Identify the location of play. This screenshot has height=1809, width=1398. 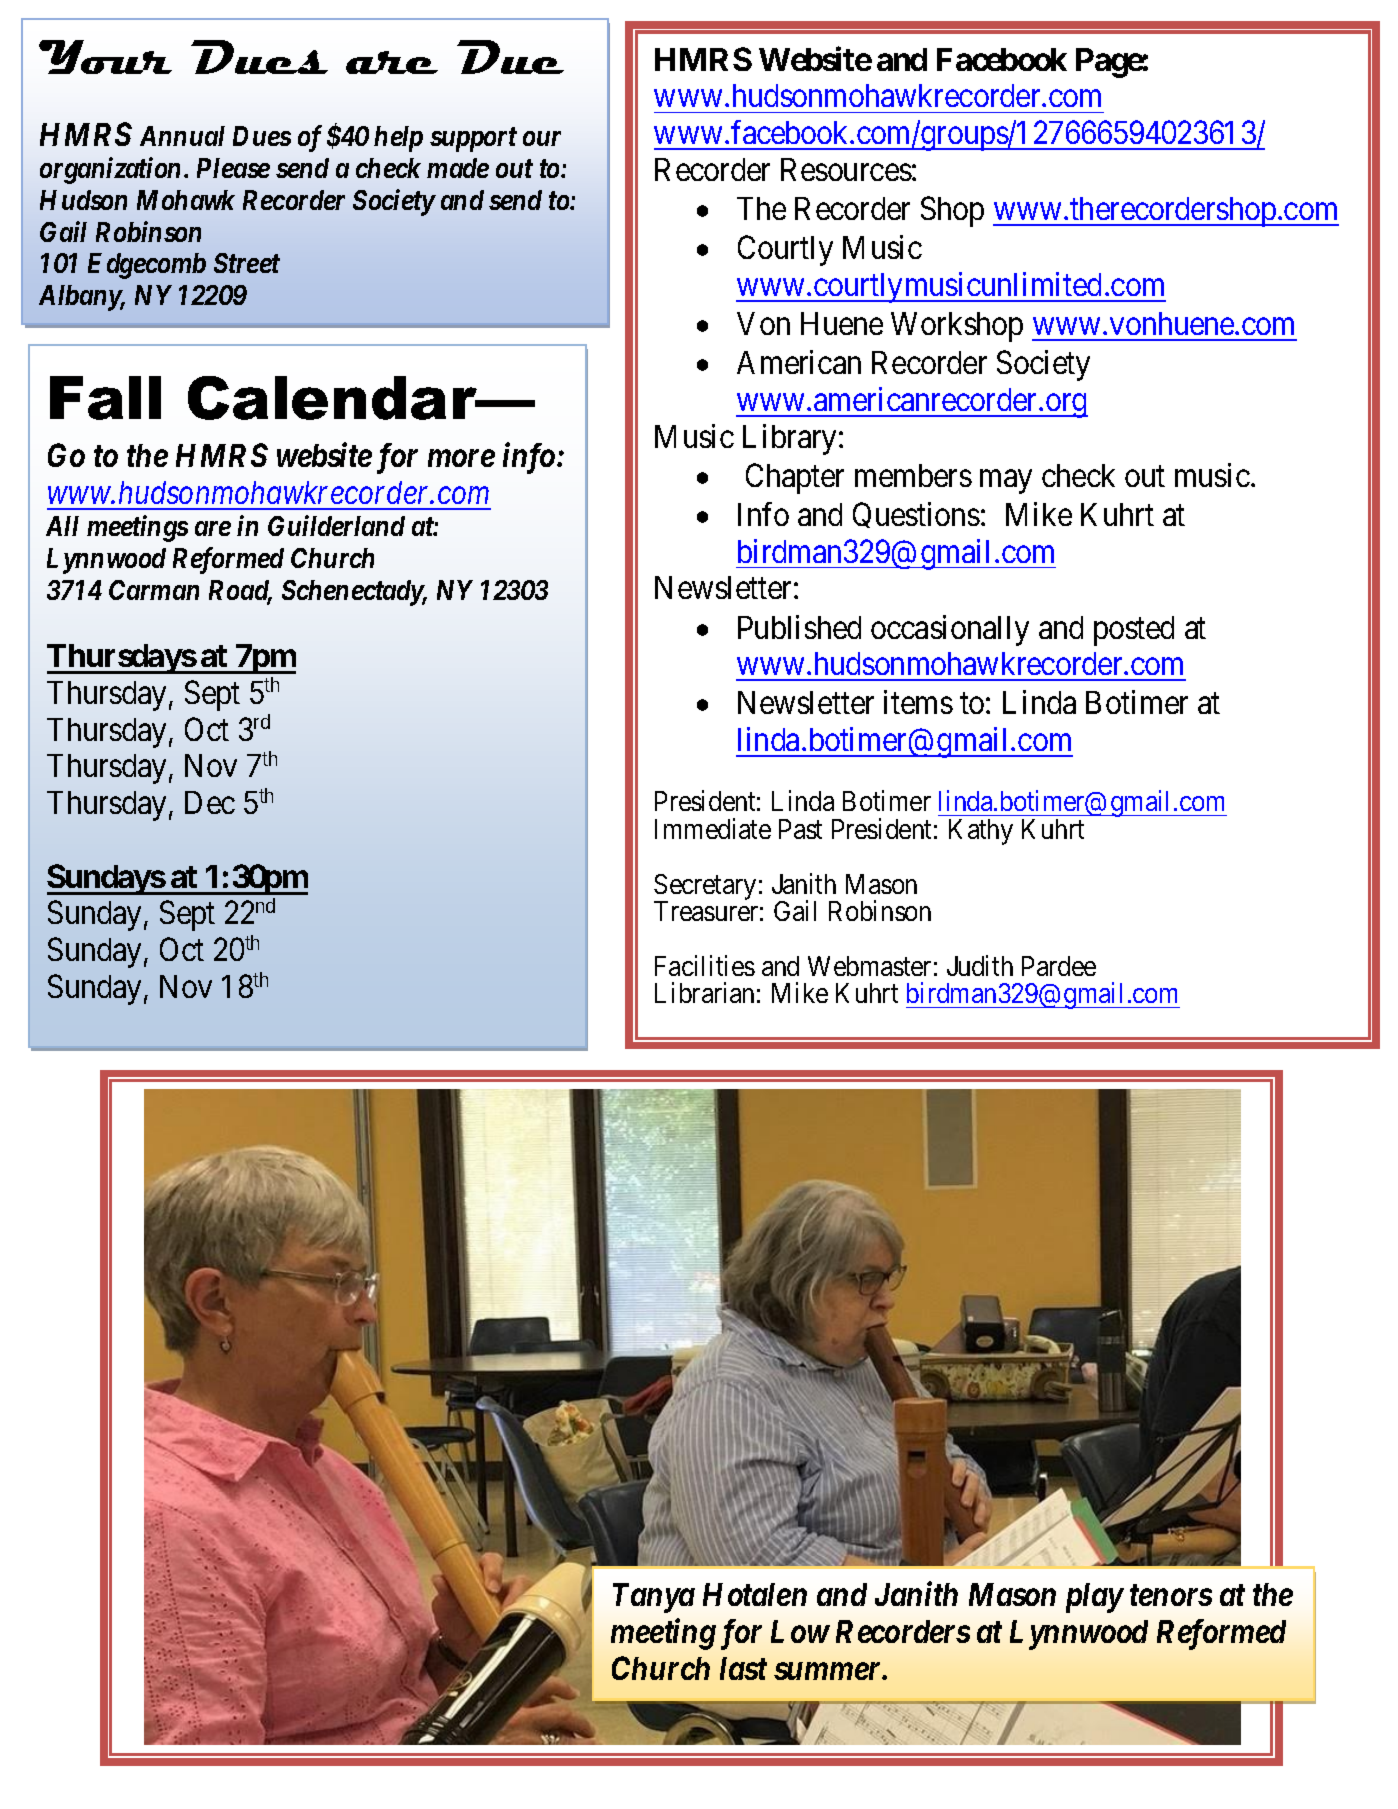
(1094, 1598).
